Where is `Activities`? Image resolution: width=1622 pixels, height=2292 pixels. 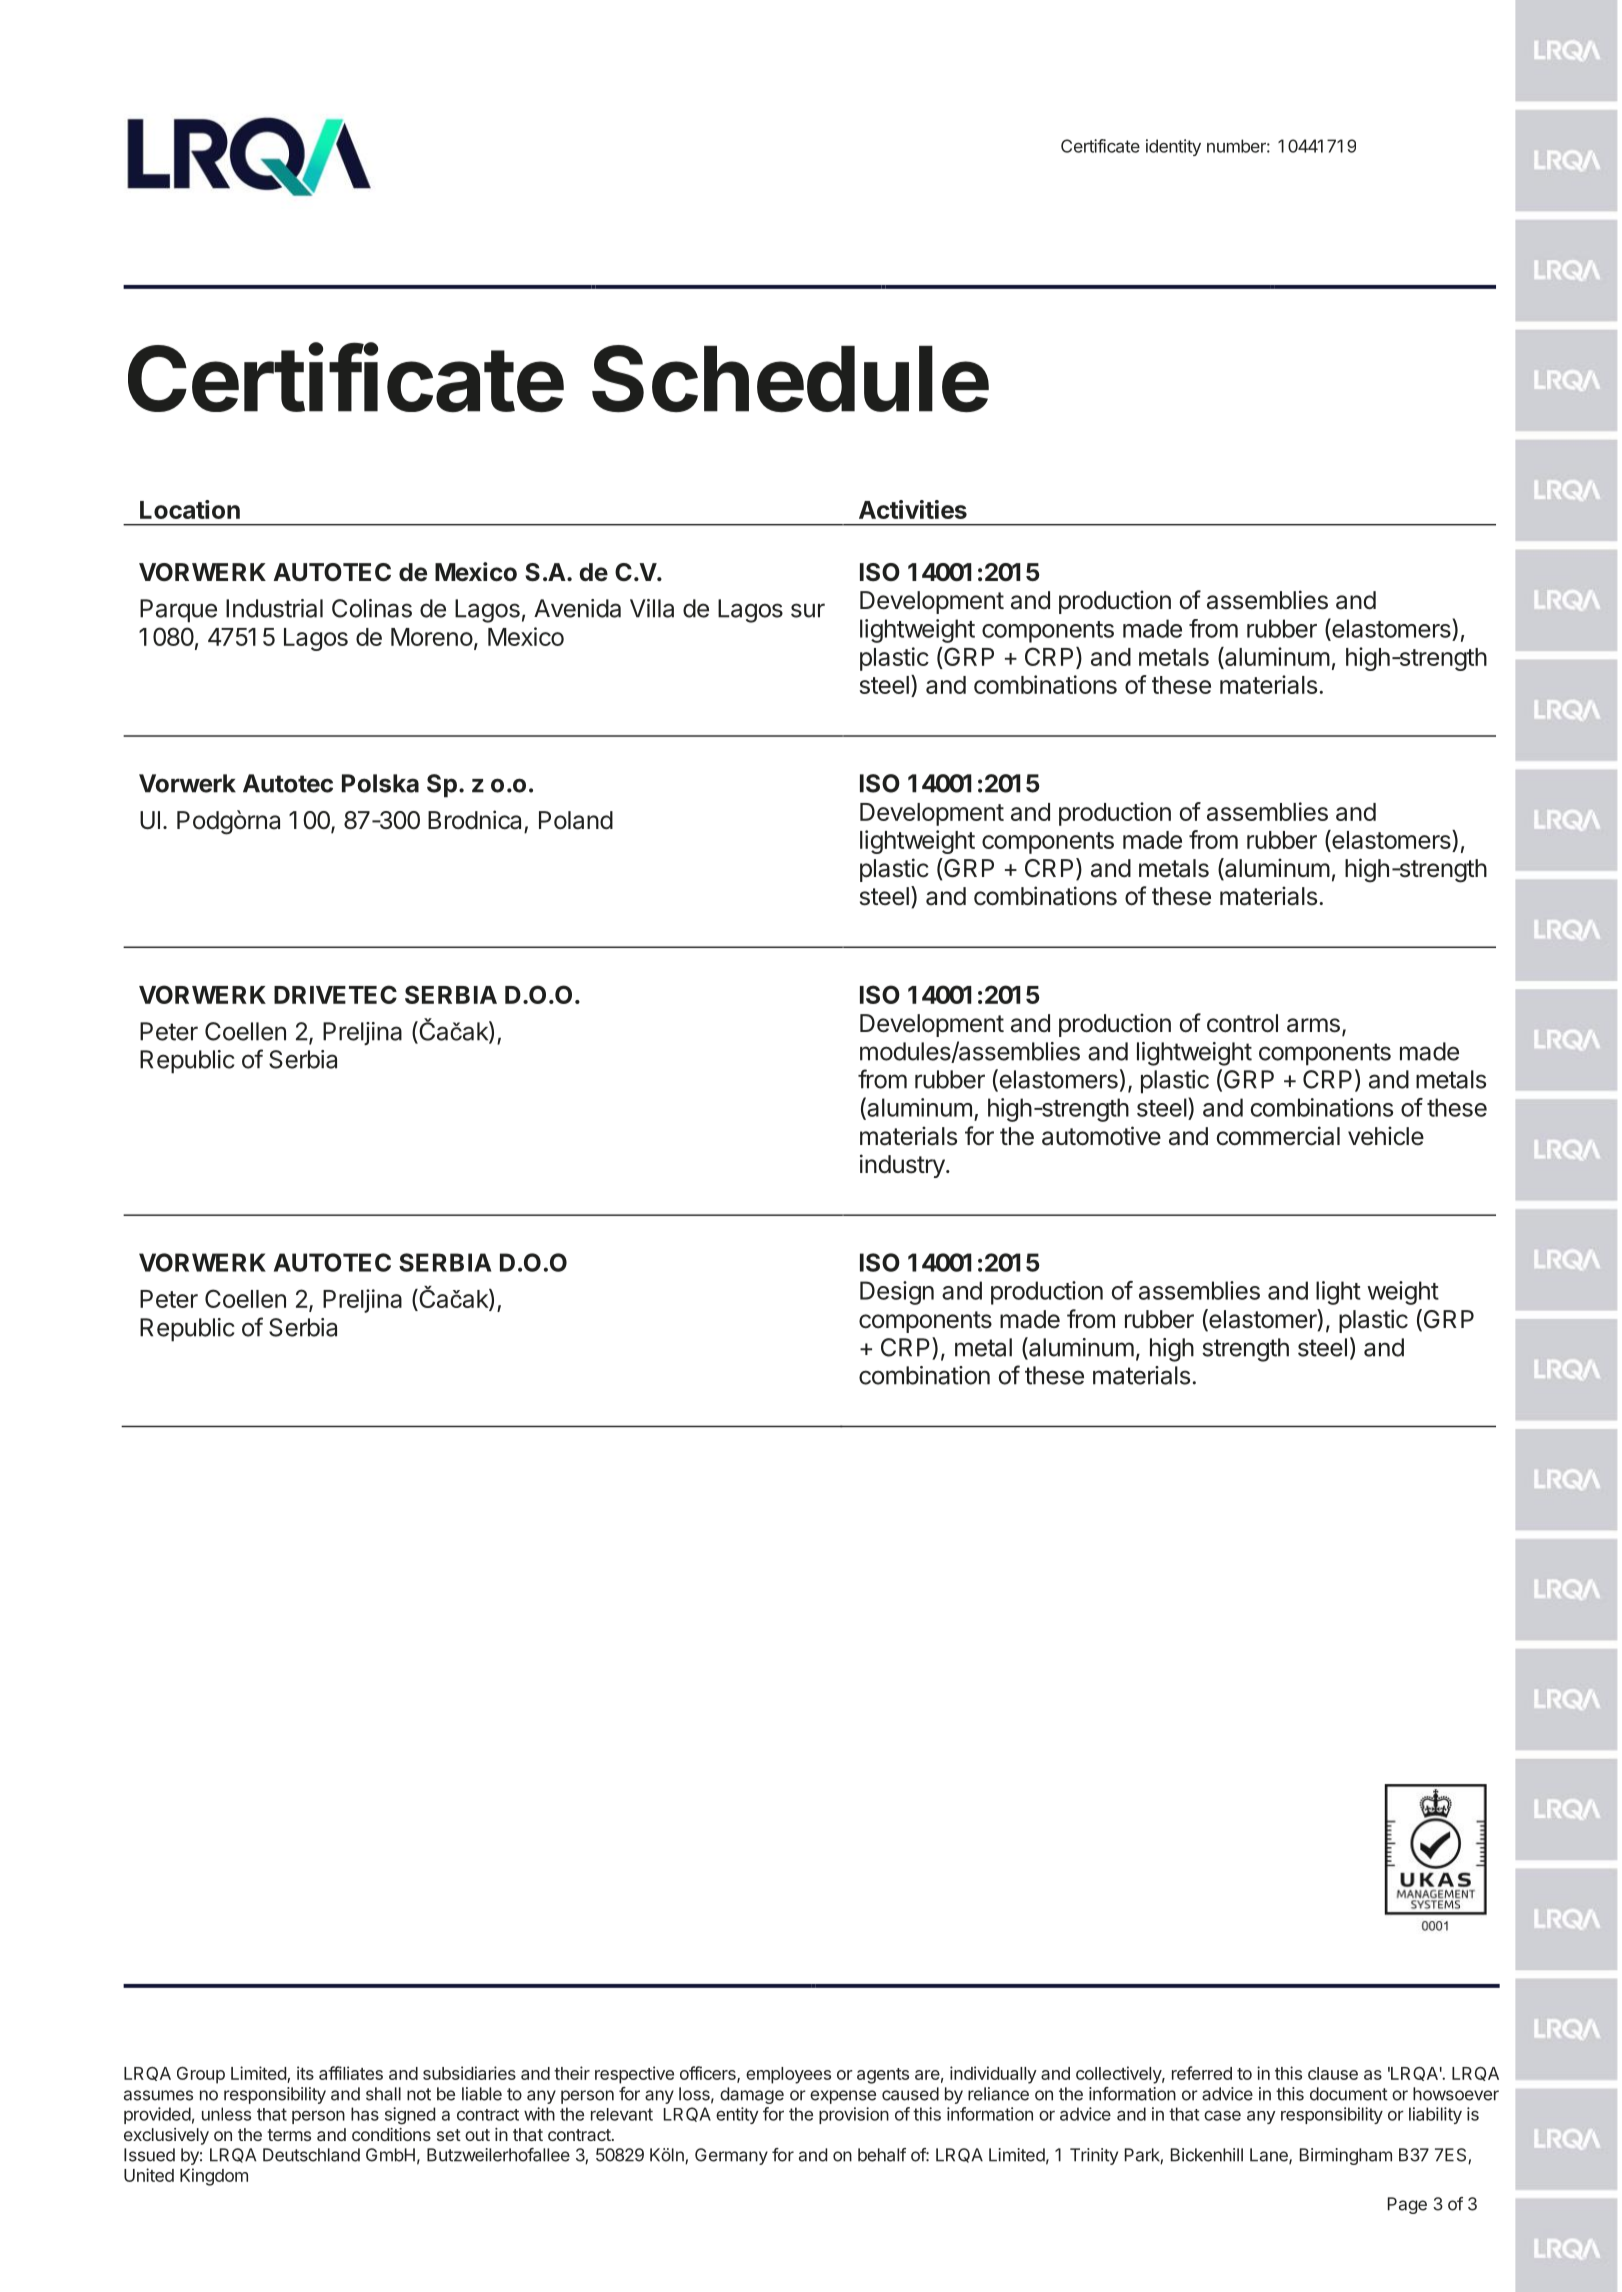
Activities is located at coordinates (913, 509).
